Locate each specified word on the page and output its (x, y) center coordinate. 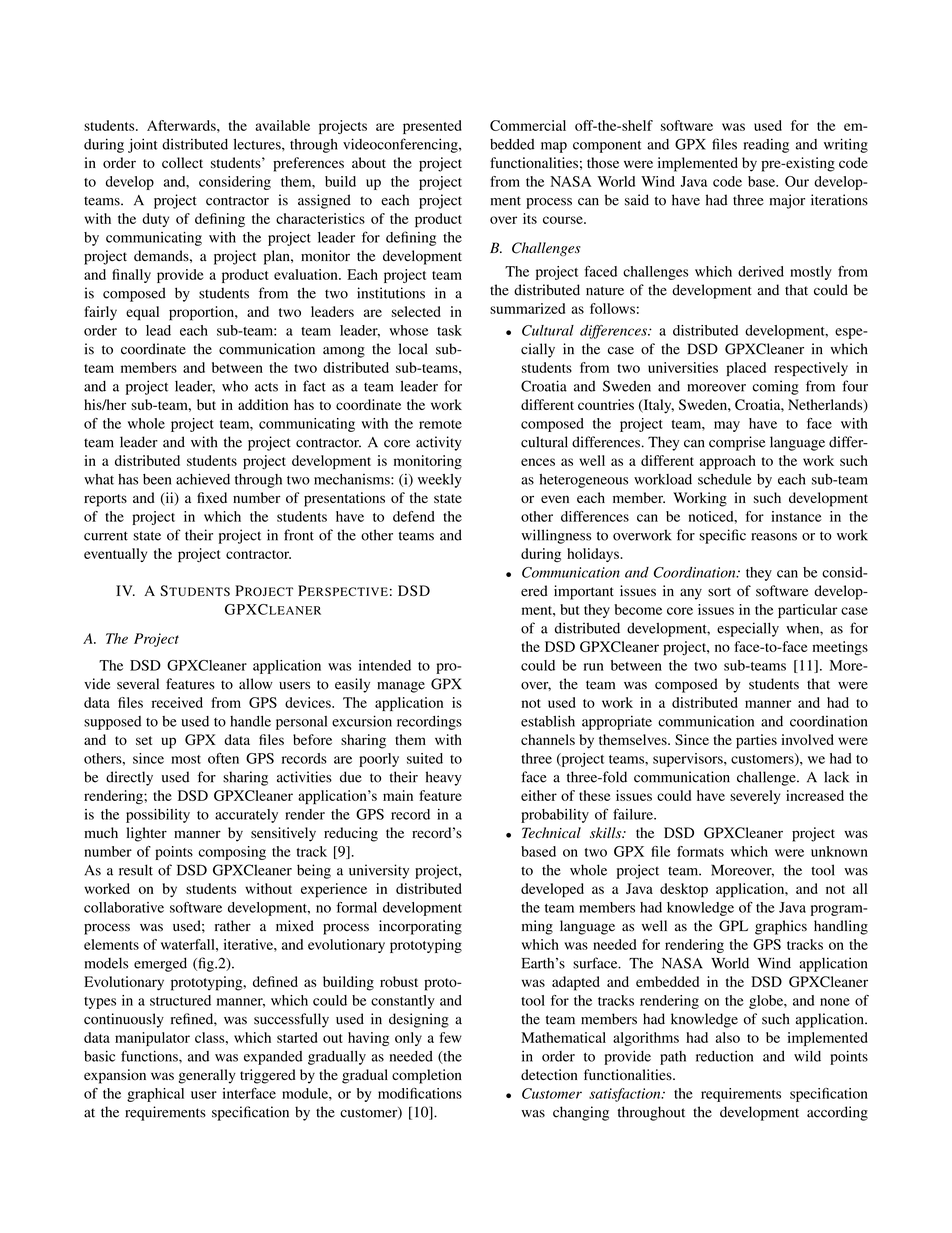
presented (432, 127)
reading (766, 146)
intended (385, 665)
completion (427, 1076)
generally (207, 1076)
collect (182, 162)
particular (808, 611)
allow (256, 684)
